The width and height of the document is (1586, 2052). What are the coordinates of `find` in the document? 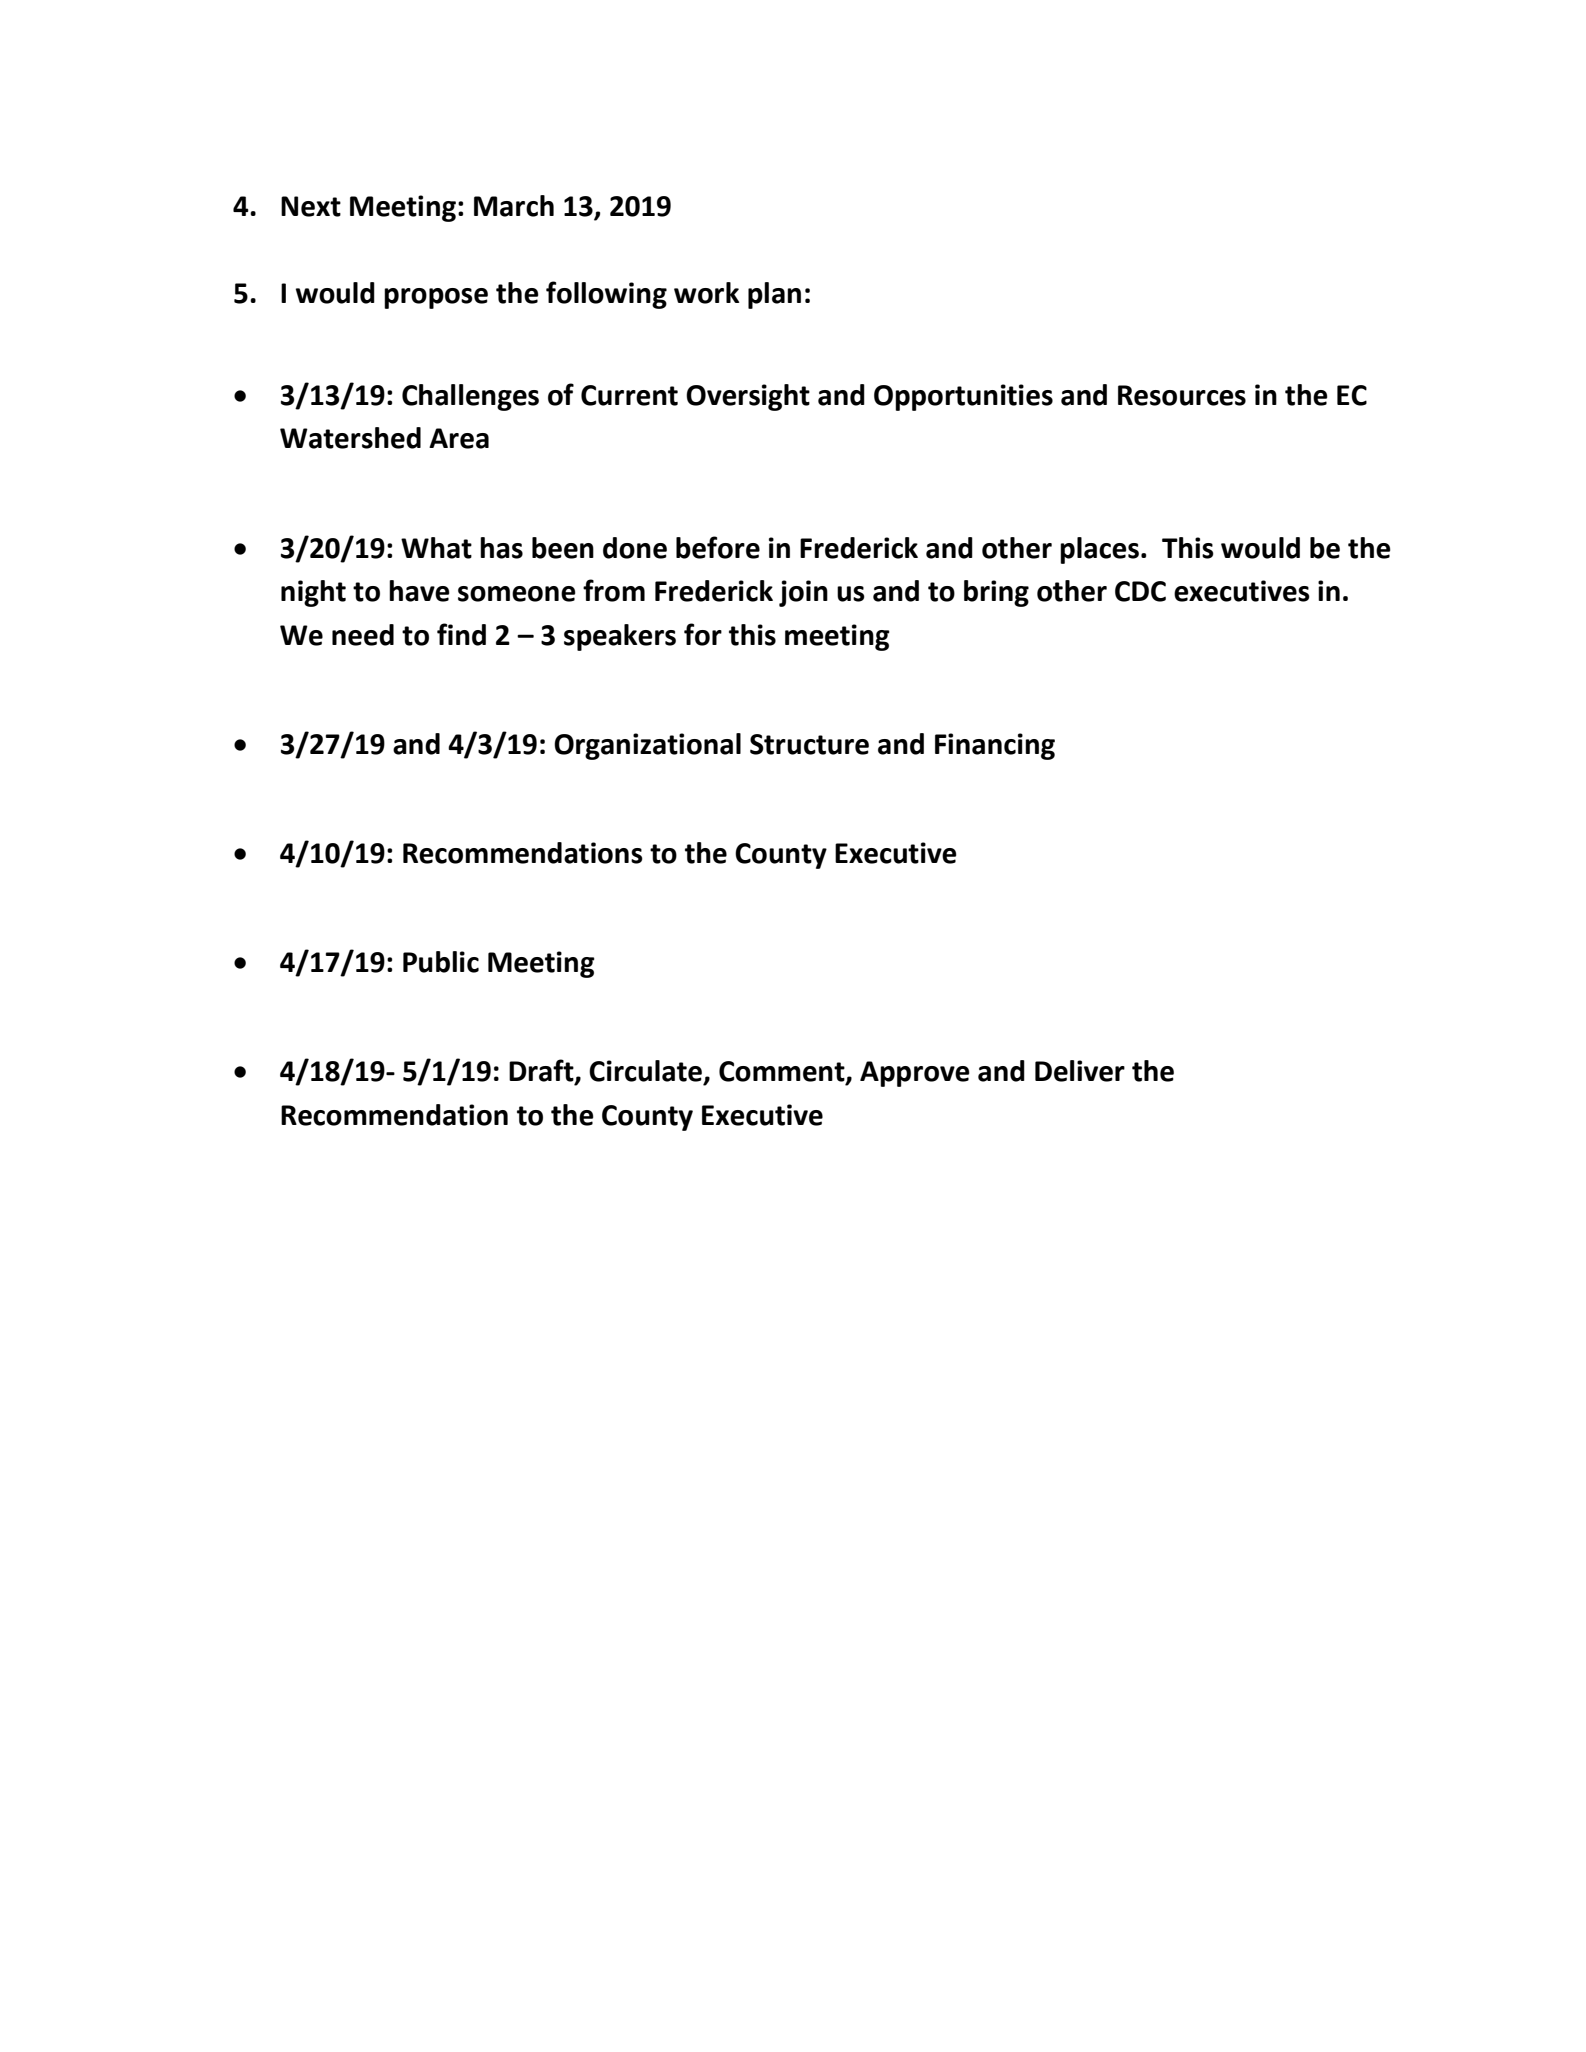 It's located at (461, 634).
